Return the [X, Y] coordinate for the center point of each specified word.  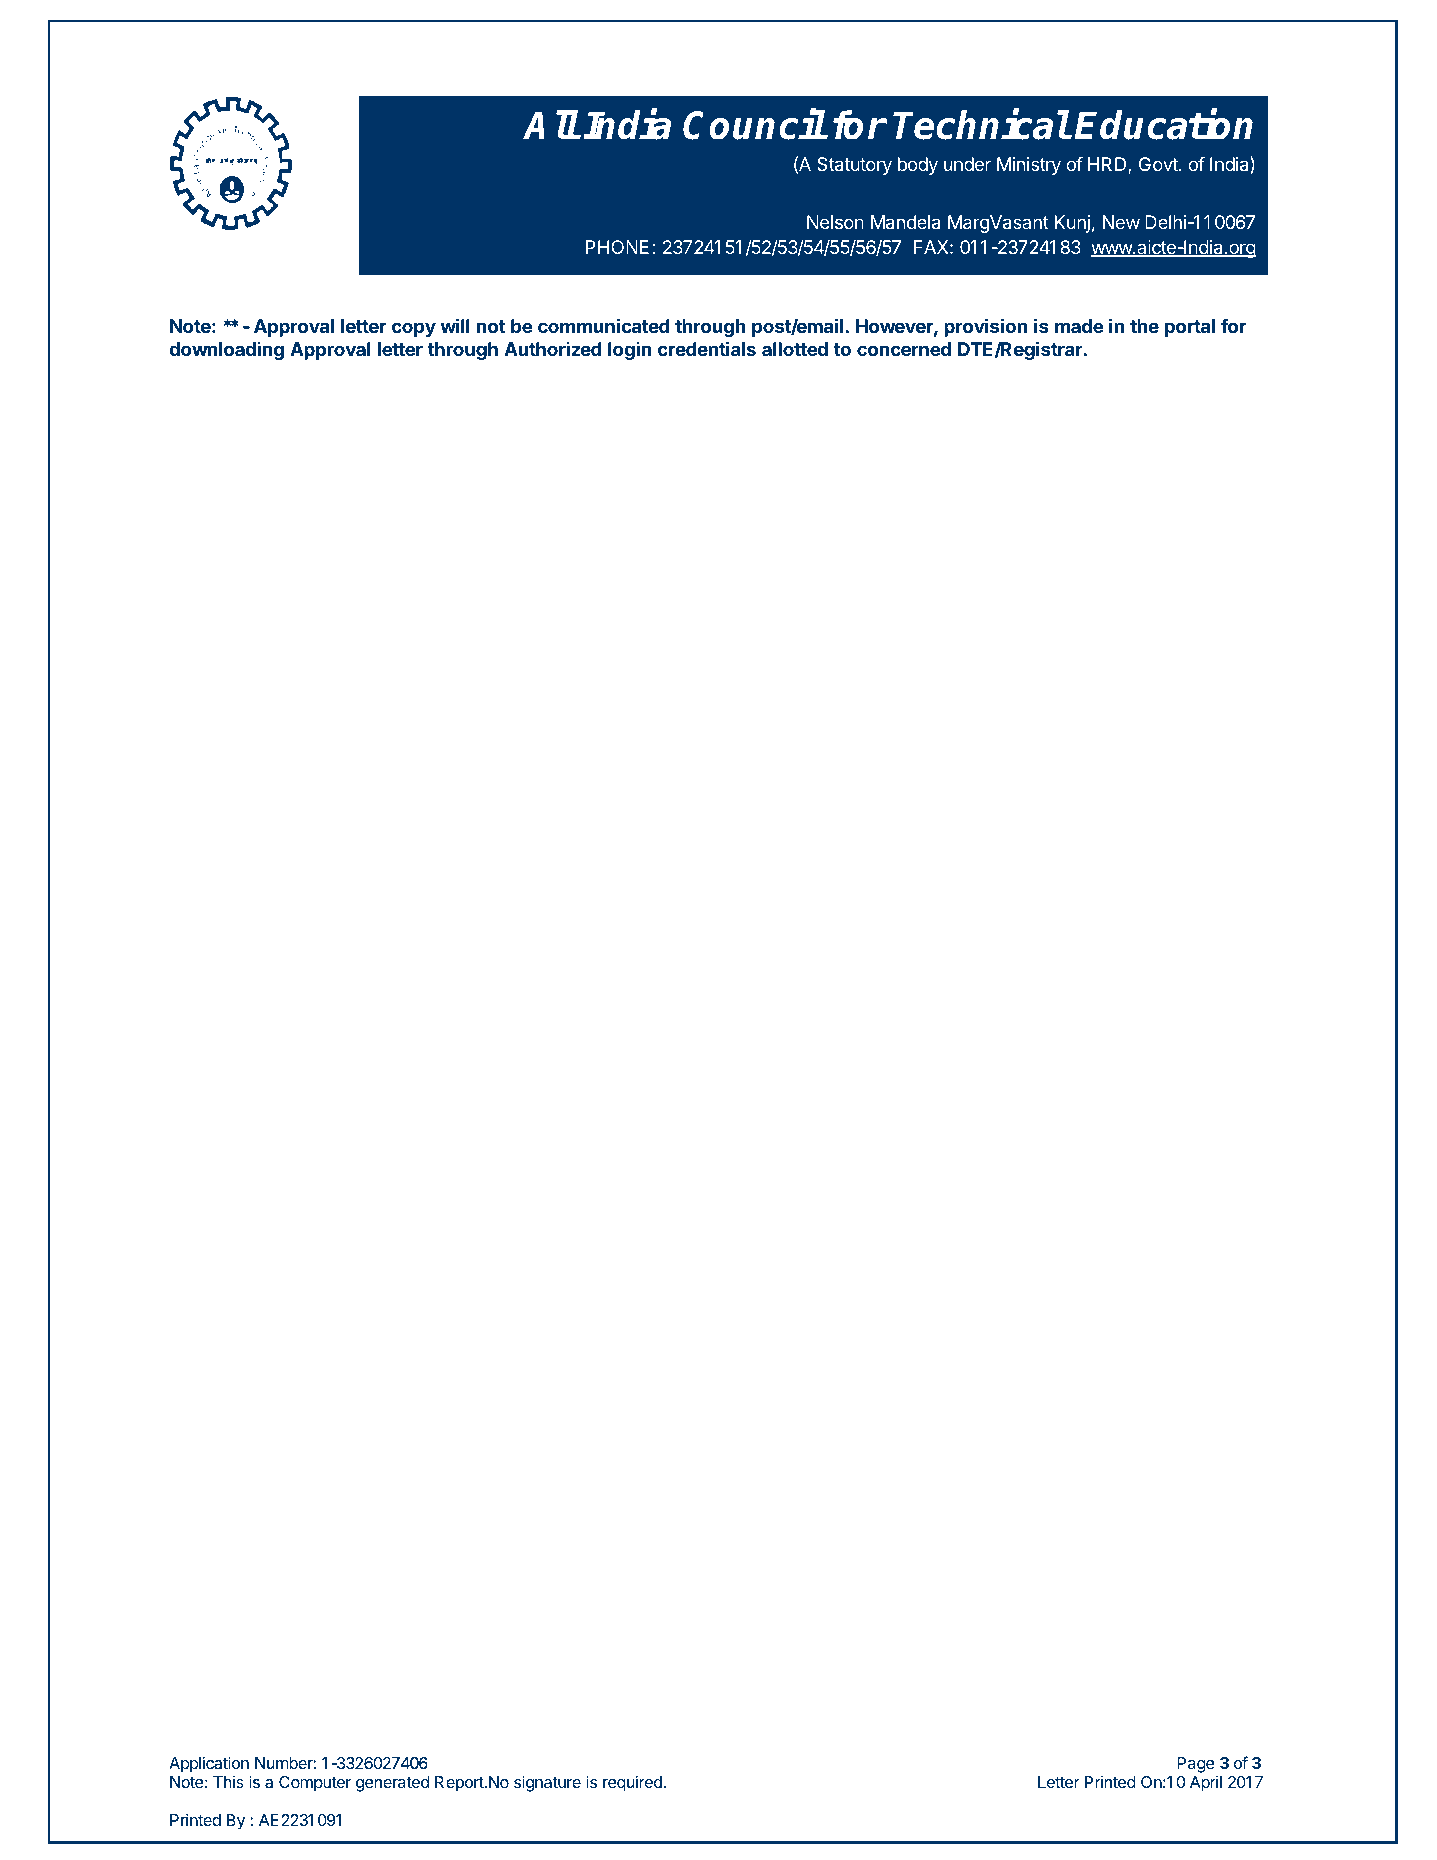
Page [1196, 1765]
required [633, 1783]
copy [414, 329]
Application [209, 1764]
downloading [226, 350]
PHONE [617, 247]
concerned [904, 349]
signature [547, 1783]
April [1206, 1784]
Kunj [1072, 224]
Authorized [552, 348]
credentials [707, 348]
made [1079, 326]
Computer [315, 1784]
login [630, 350]
